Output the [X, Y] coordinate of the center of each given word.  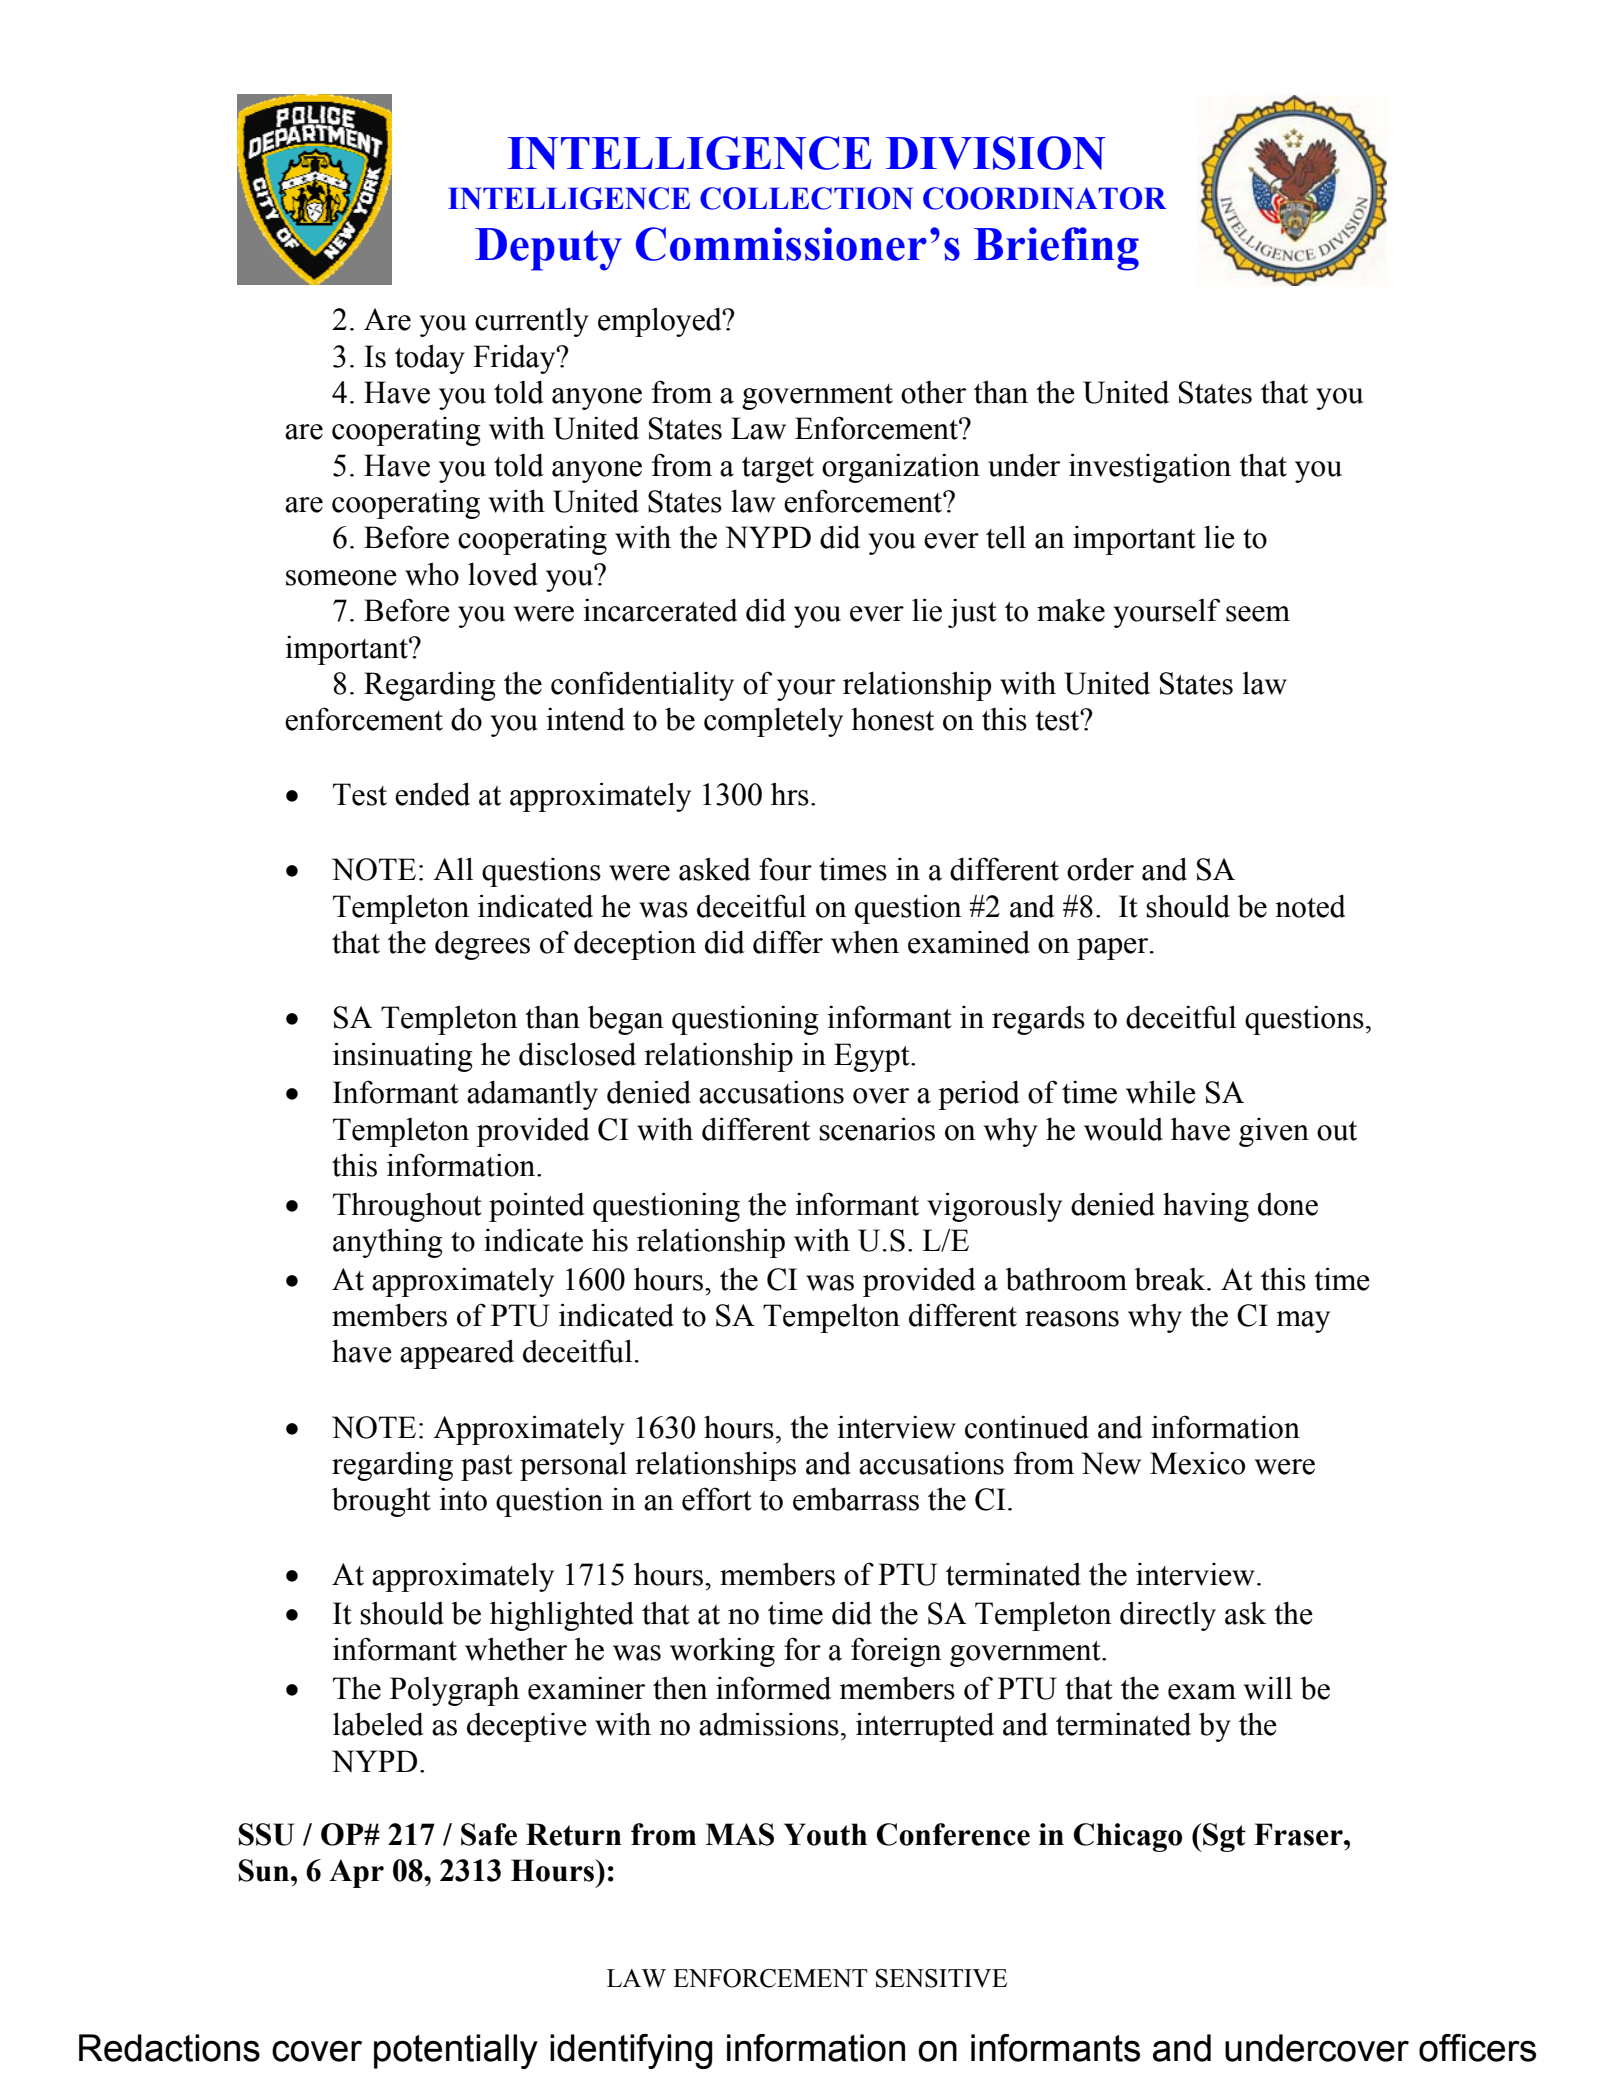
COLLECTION [806, 198]
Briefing [1056, 249]
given [1274, 1132]
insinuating [403, 1057]
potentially [456, 2051]
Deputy [548, 249]
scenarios [877, 1129]
